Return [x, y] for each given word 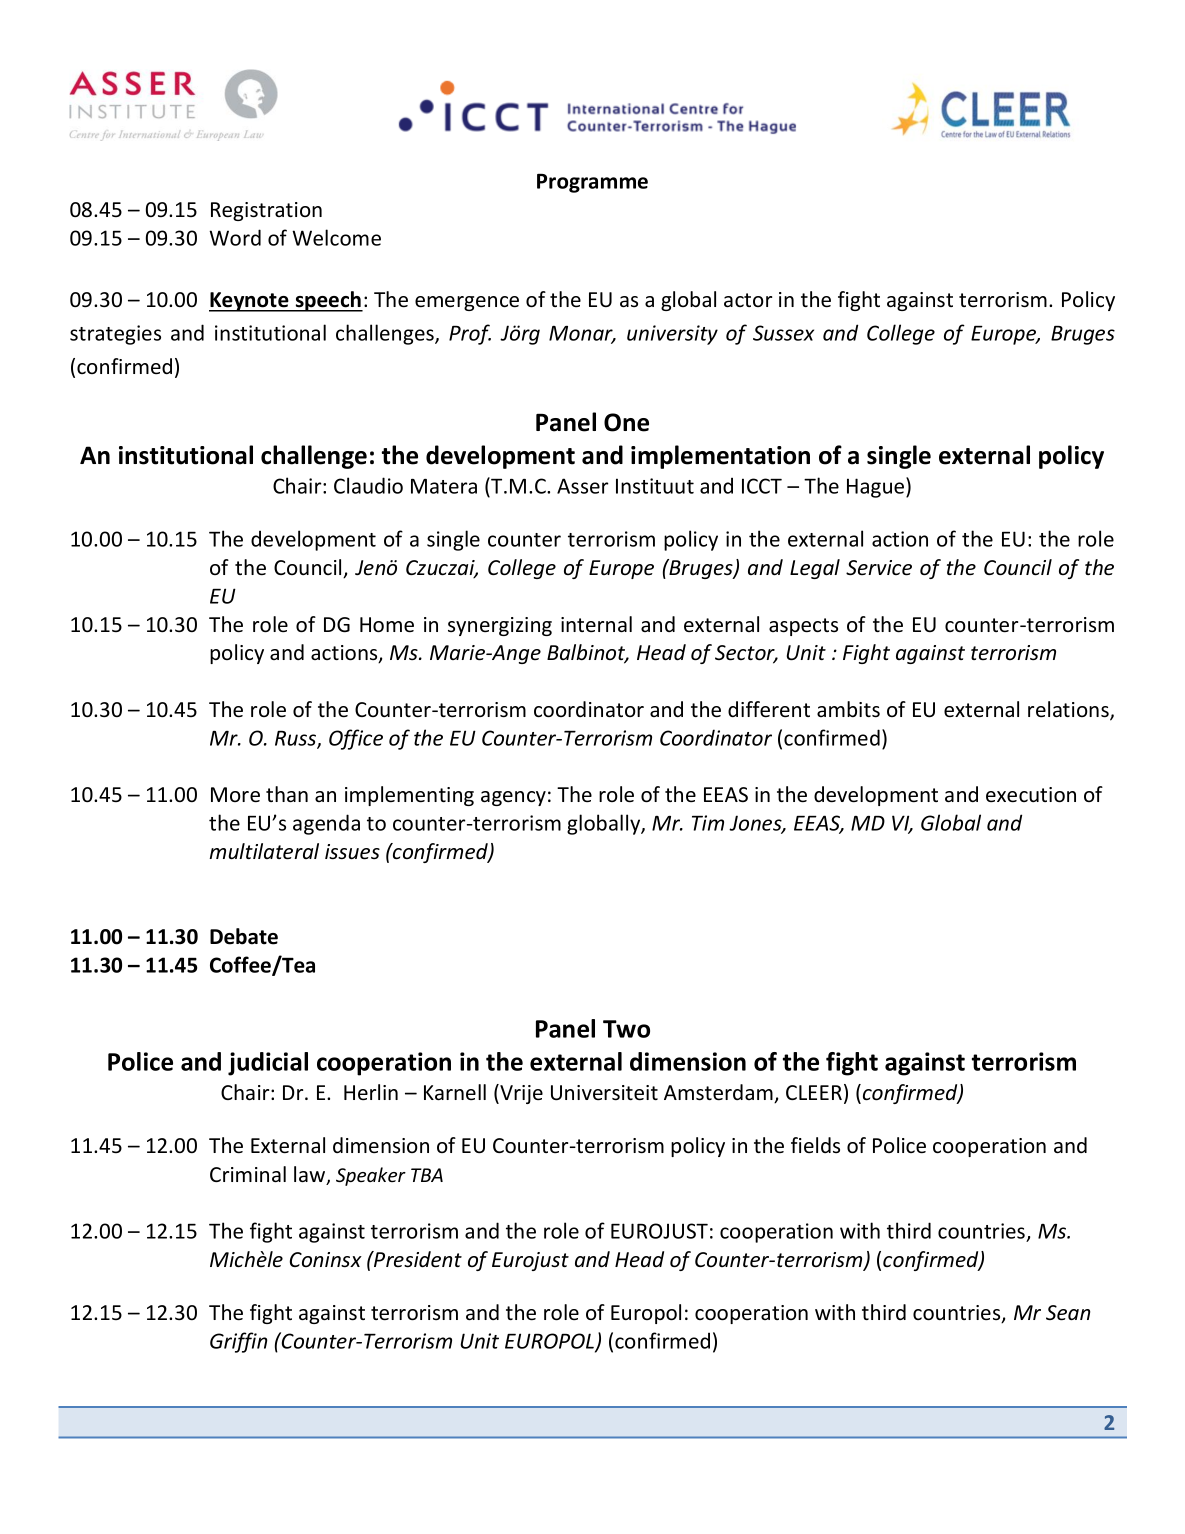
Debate [244, 936]
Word [235, 237]
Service [879, 568]
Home [387, 625]
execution [1031, 795]
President [417, 1259]
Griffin [239, 1342]
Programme [592, 183]
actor [748, 300]
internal [596, 624]
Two [626, 1029]
